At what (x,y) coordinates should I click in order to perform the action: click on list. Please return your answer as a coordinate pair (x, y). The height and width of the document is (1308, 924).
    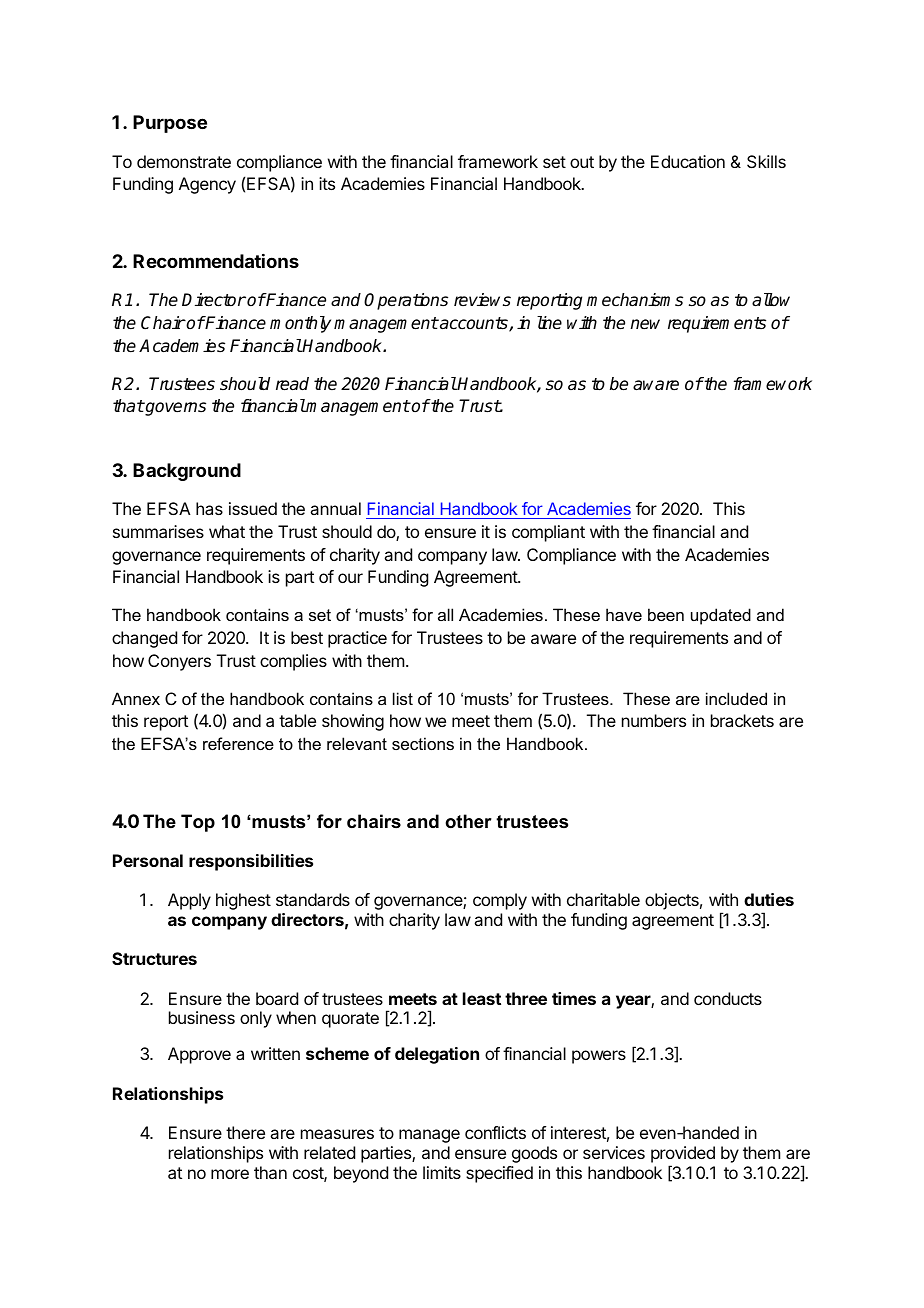
    Looking at the image, I should click on (403, 698).
